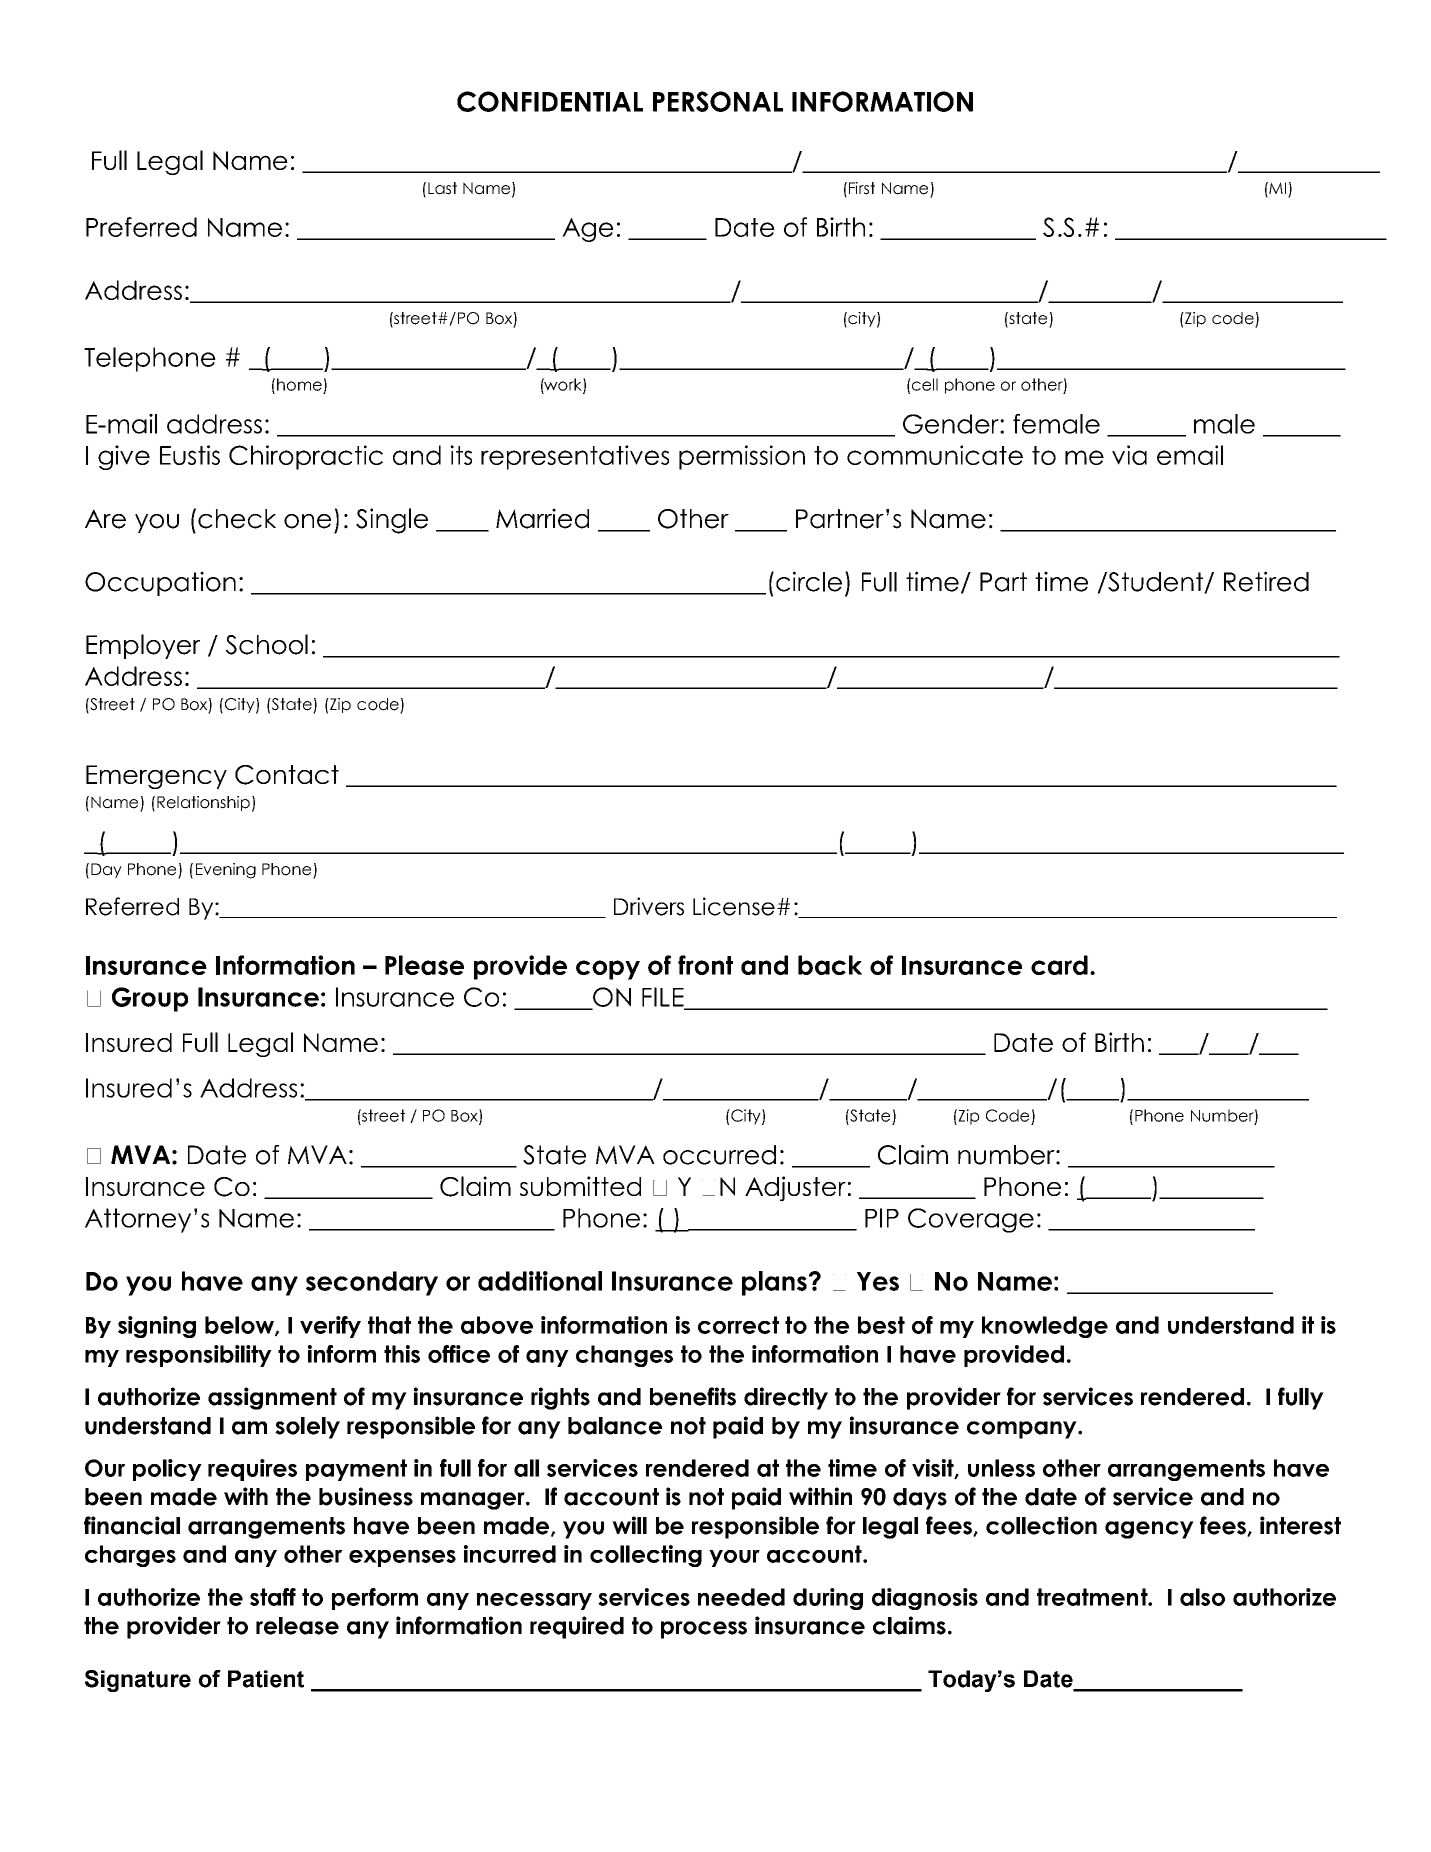  Describe the element at coordinates (542, 518) in the image. I see `Married` at that location.
